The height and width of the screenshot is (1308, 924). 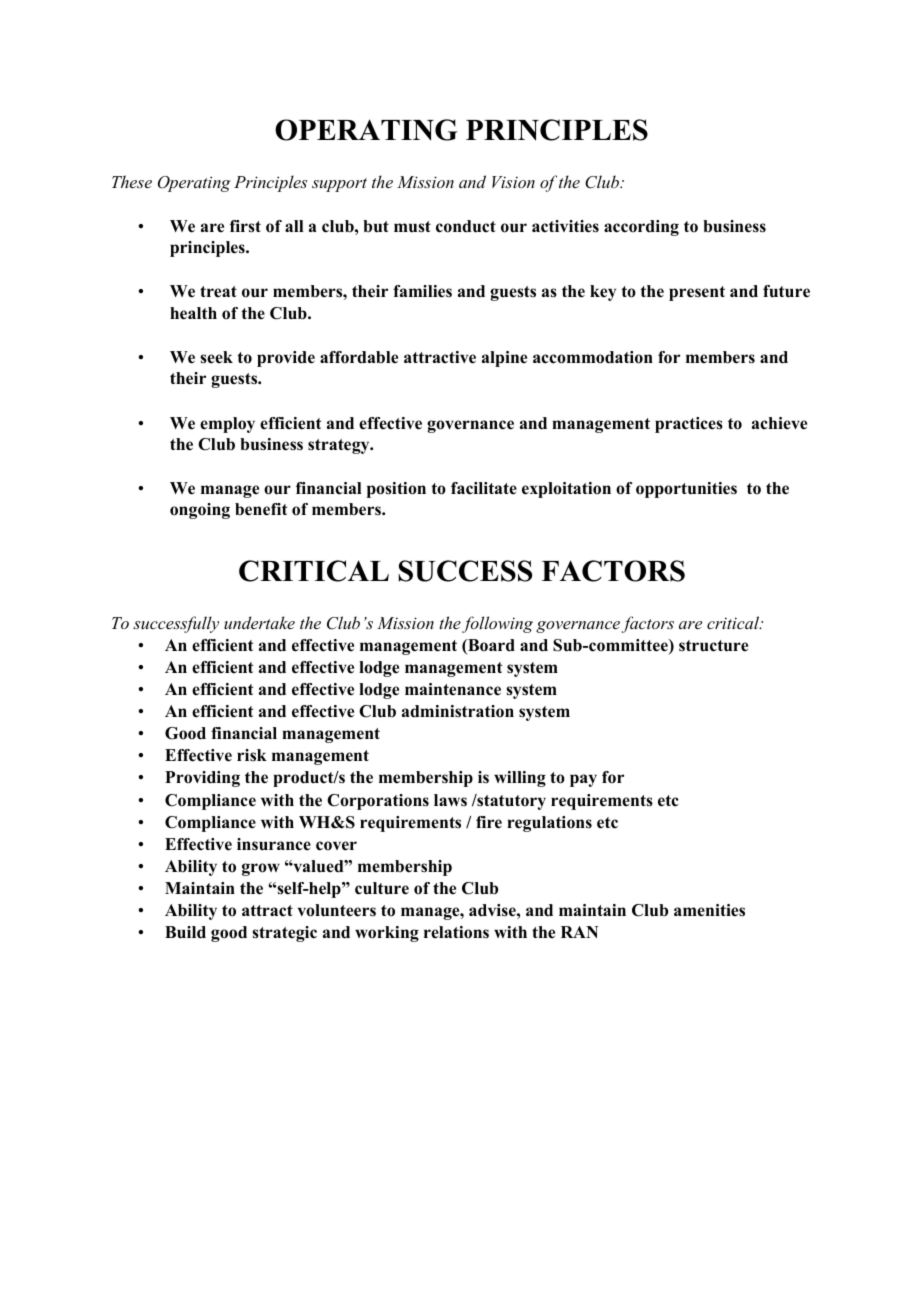 I want to click on first, so click(x=245, y=226).
